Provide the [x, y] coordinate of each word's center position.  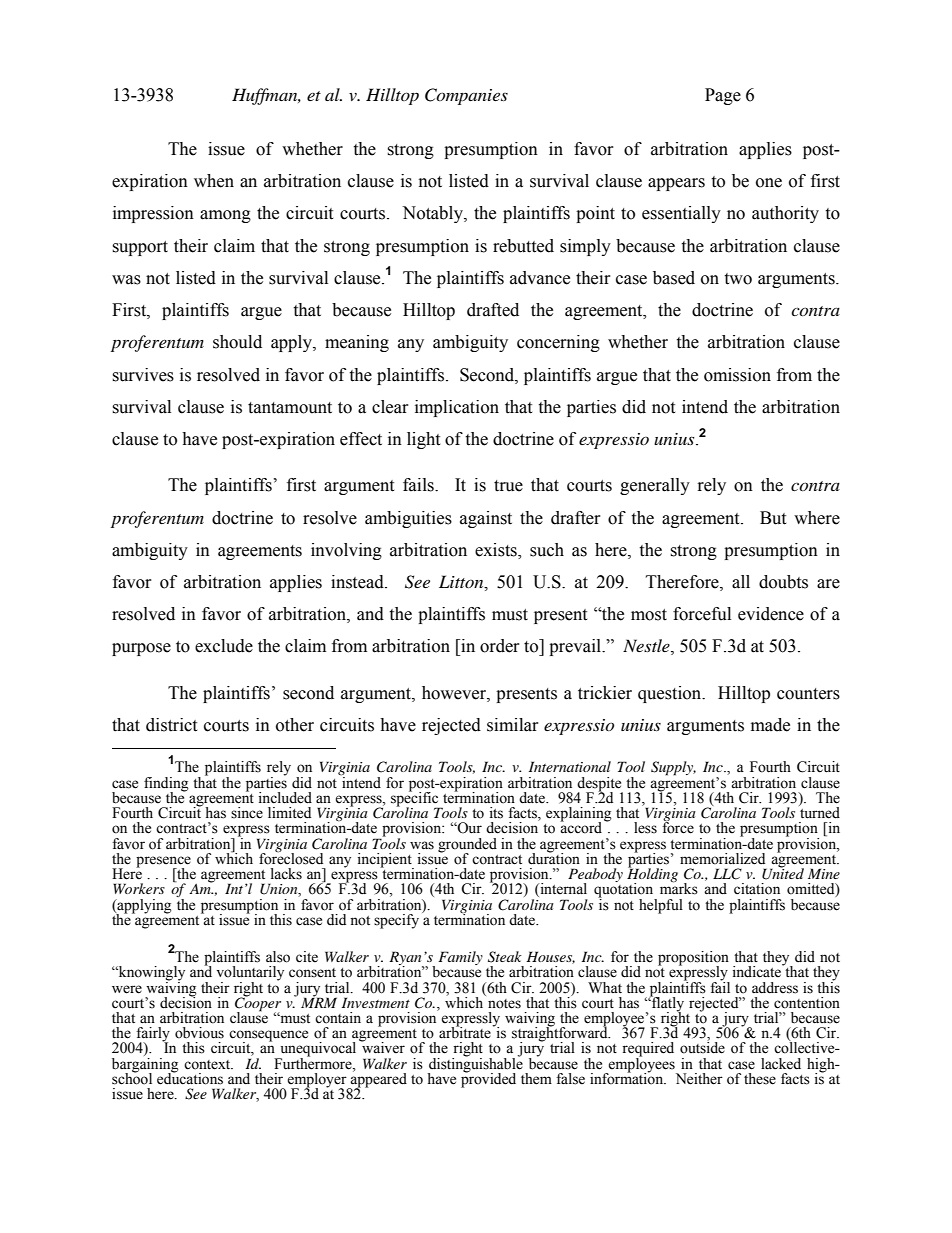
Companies [466, 96]
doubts [783, 582]
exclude [224, 646]
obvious [199, 1033]
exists [497, 550]
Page [723, 96]
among [225, 216]
